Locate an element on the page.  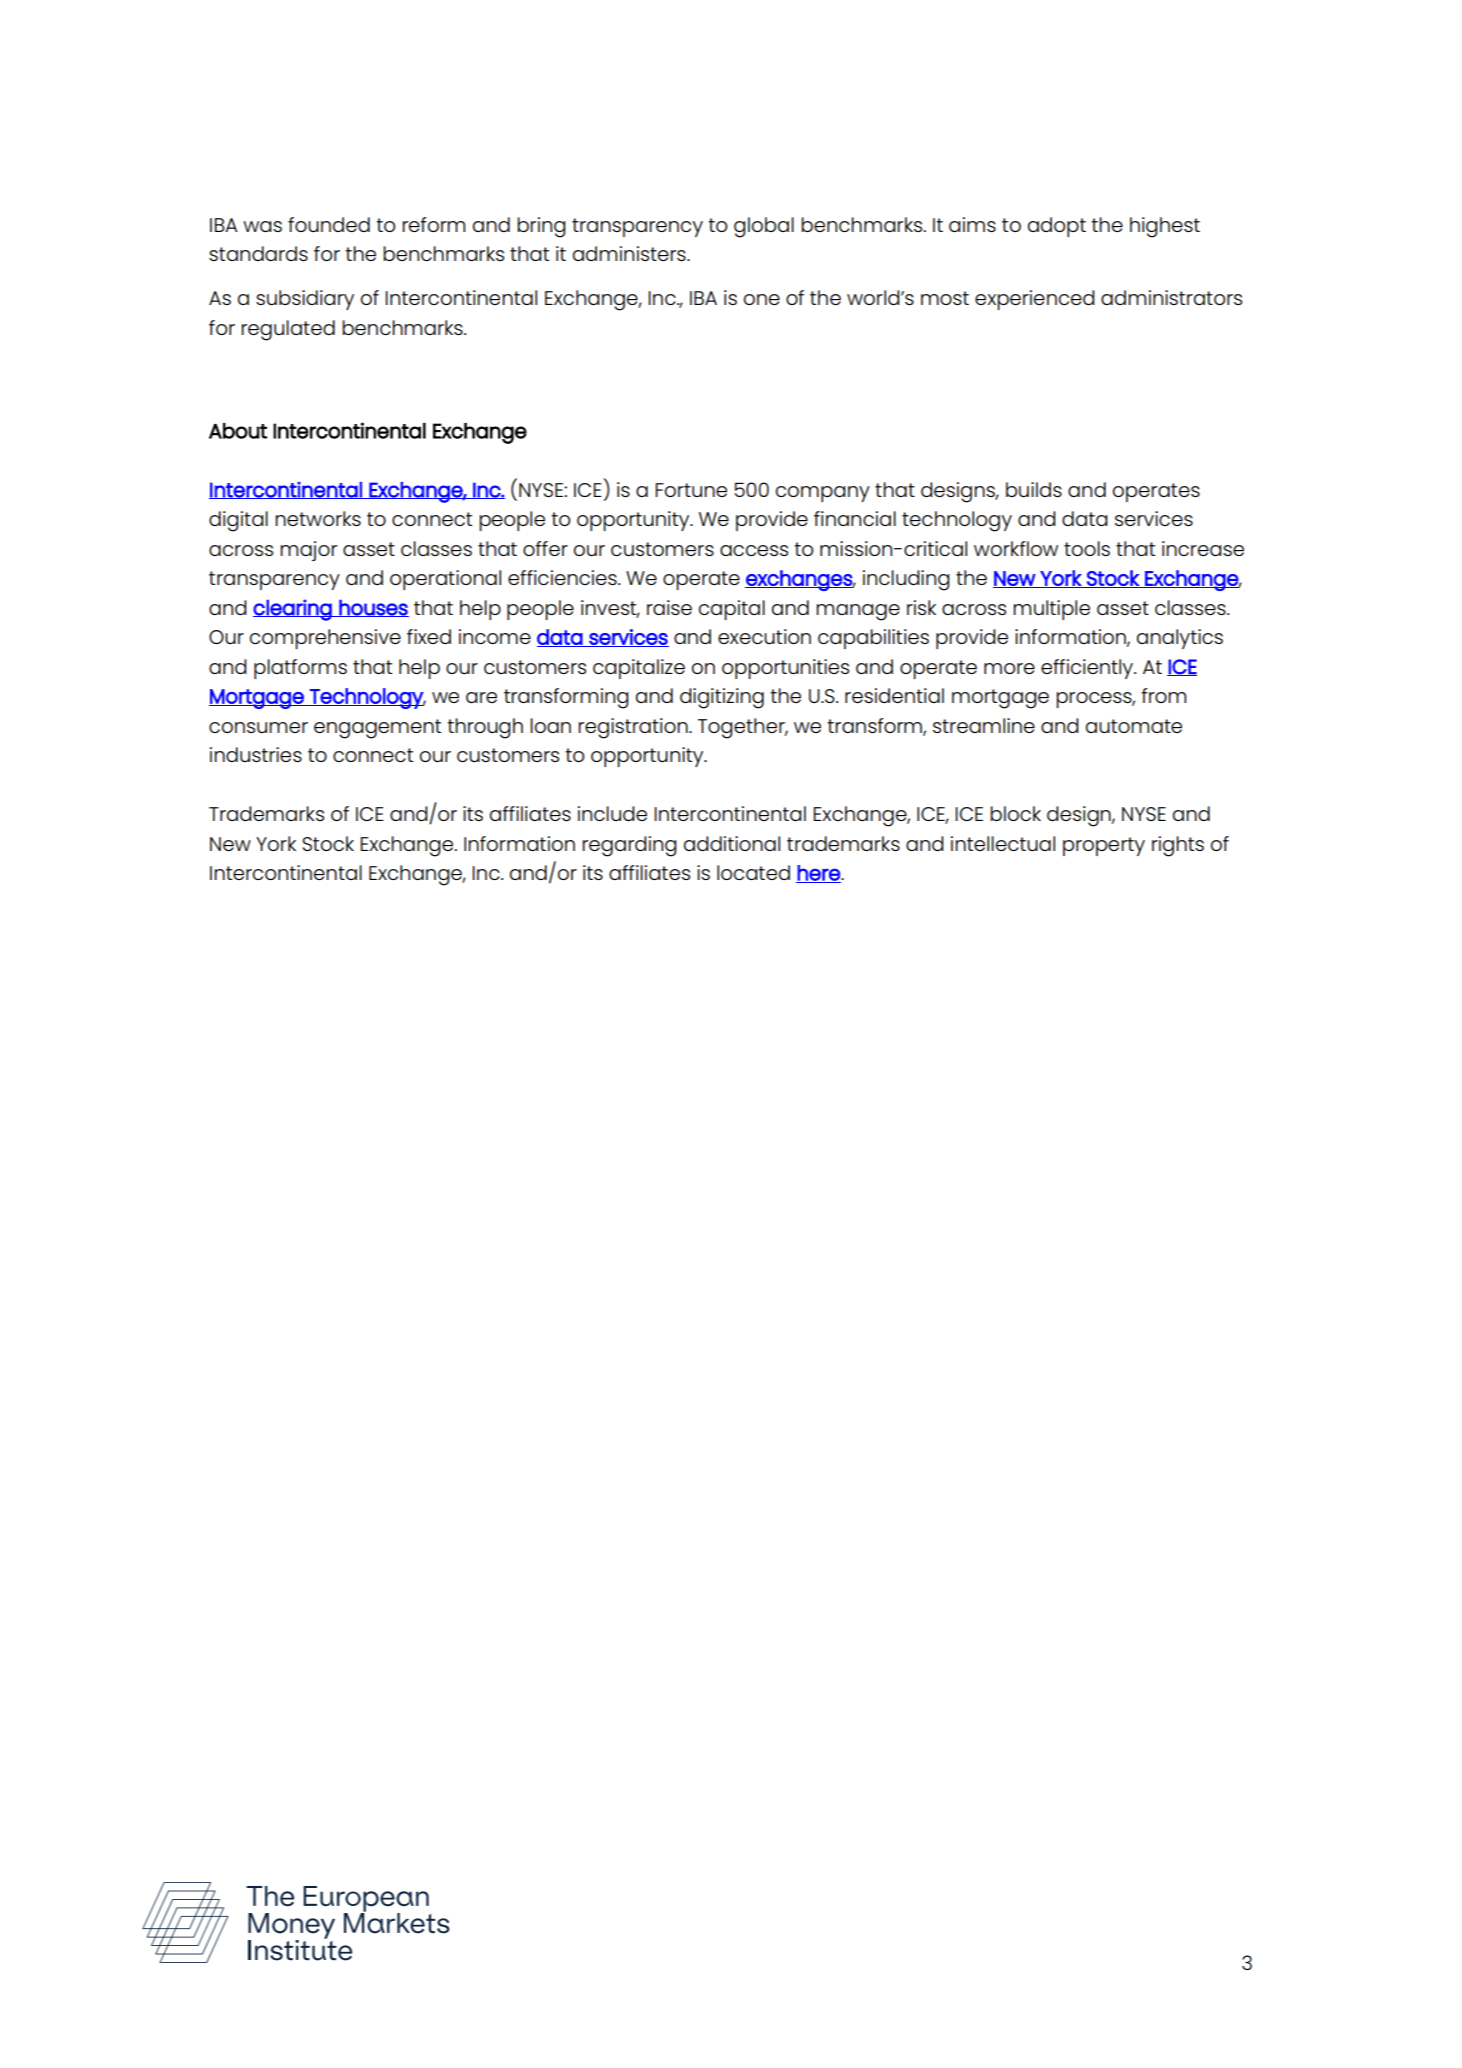
major is located at coordinates (308, 551).
